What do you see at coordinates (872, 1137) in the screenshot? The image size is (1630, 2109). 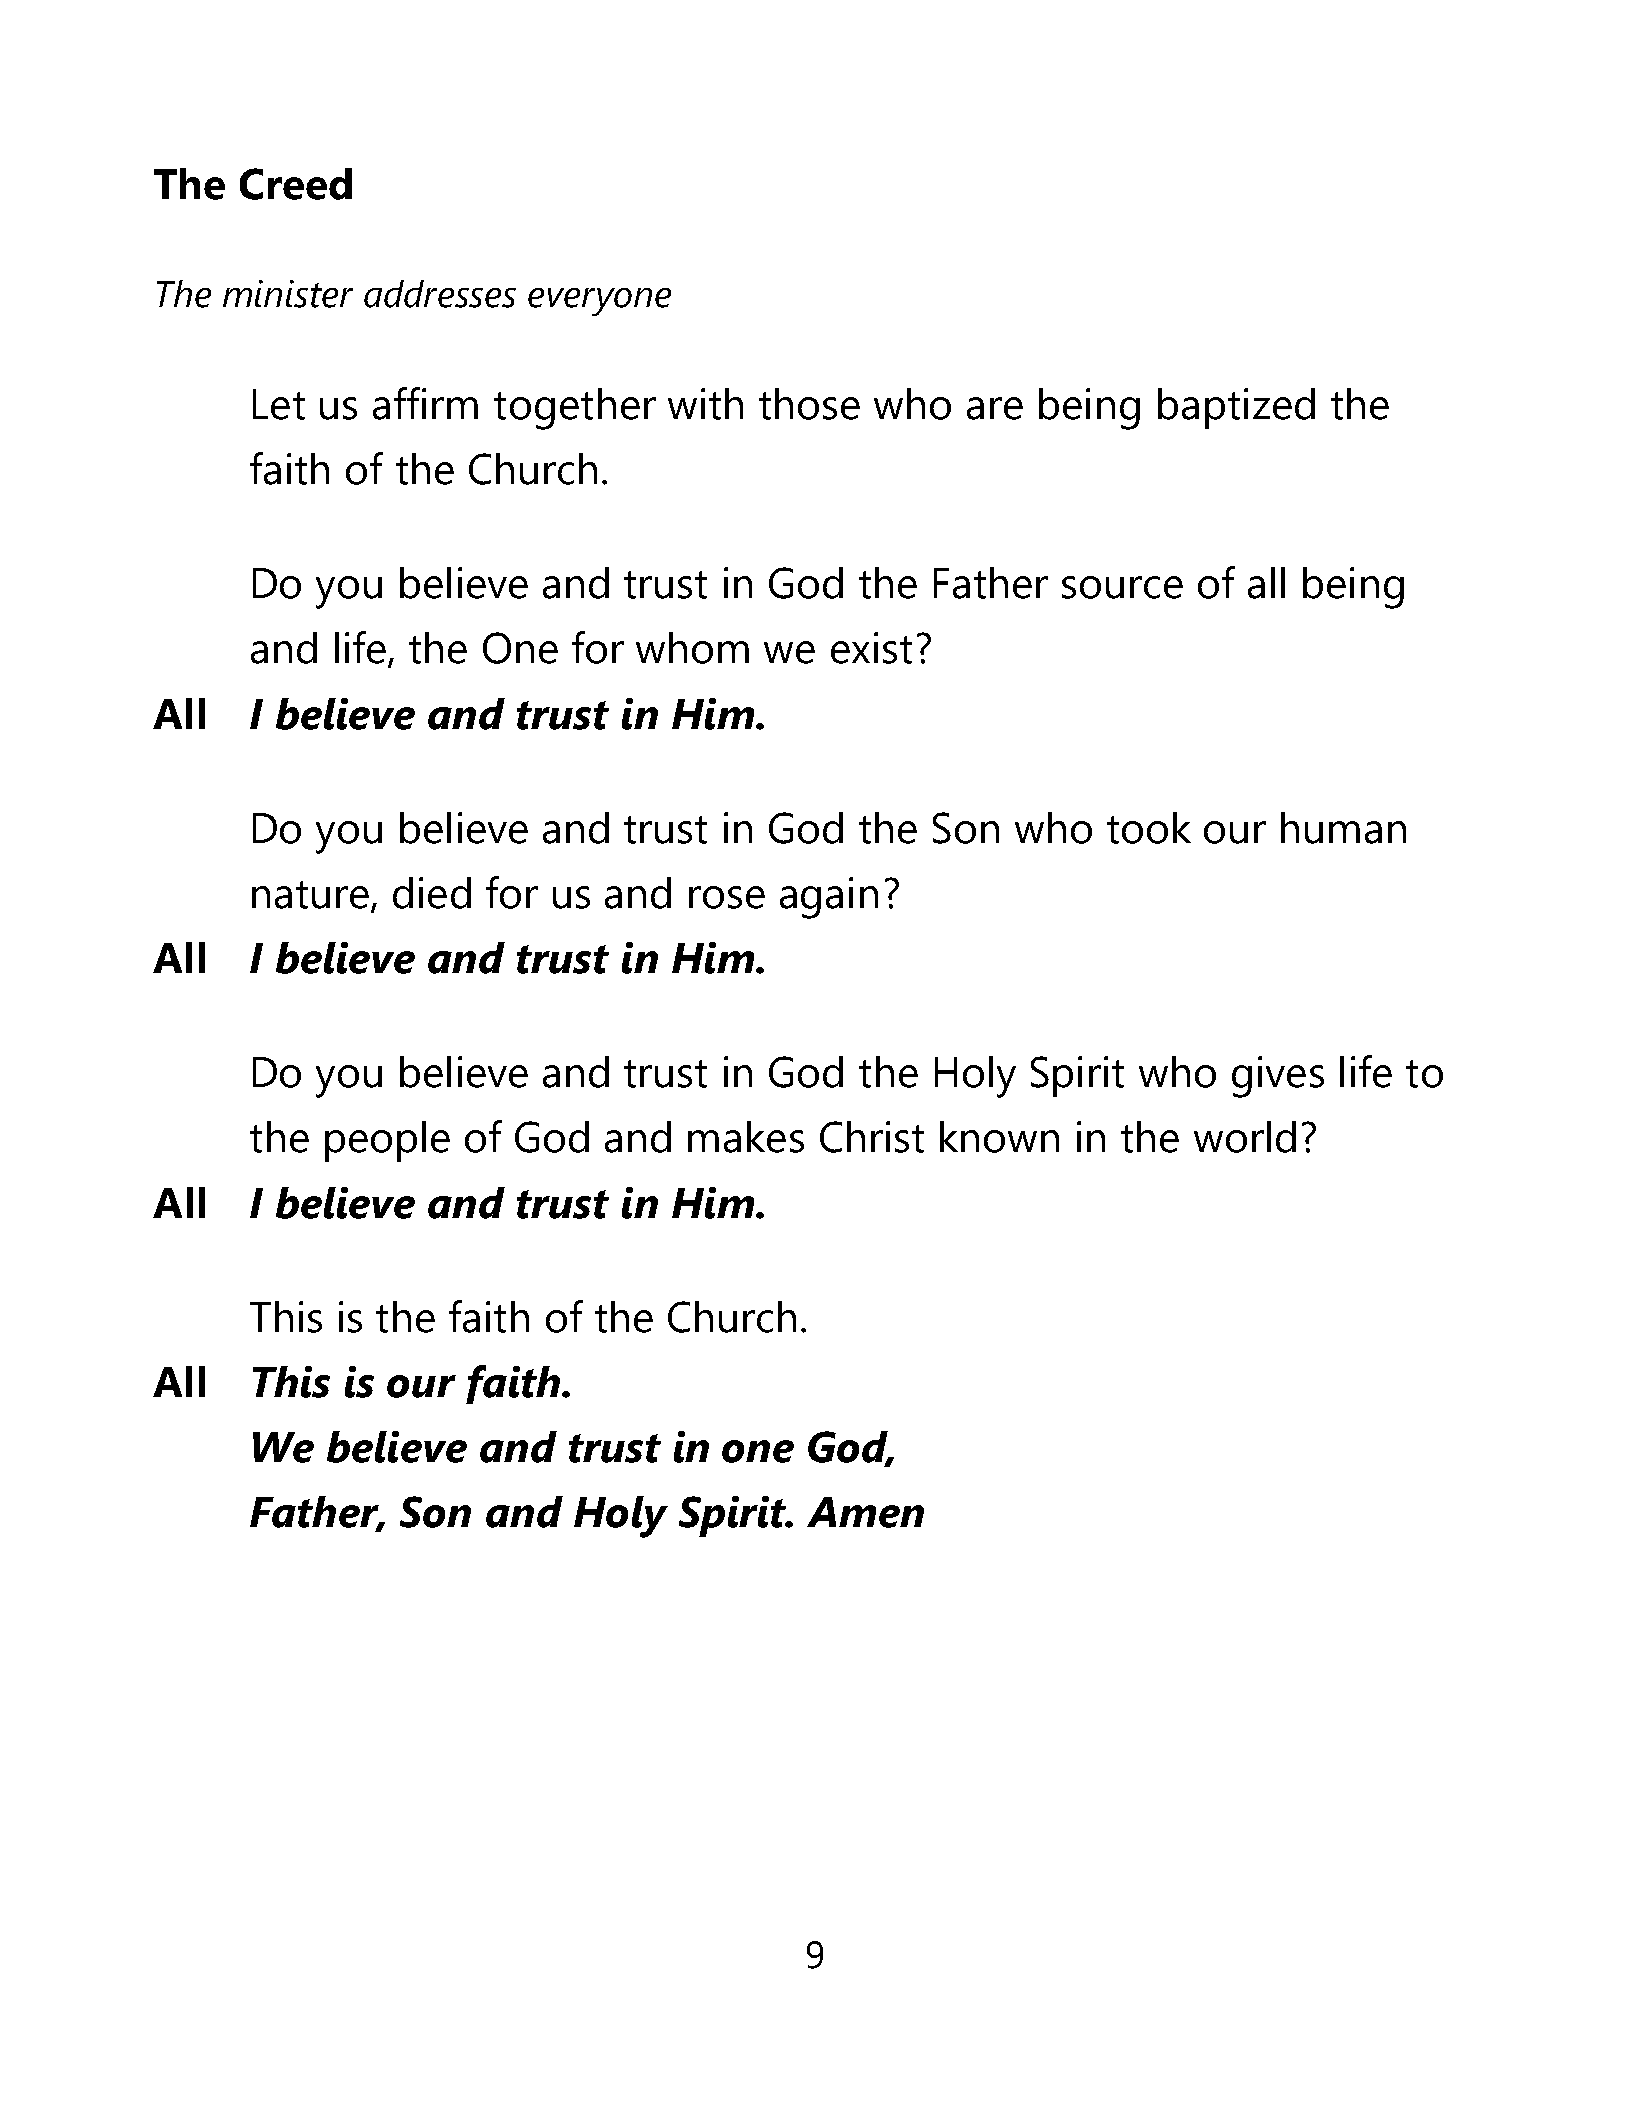 I see `Christ` at bounding box center [872, 1137].
